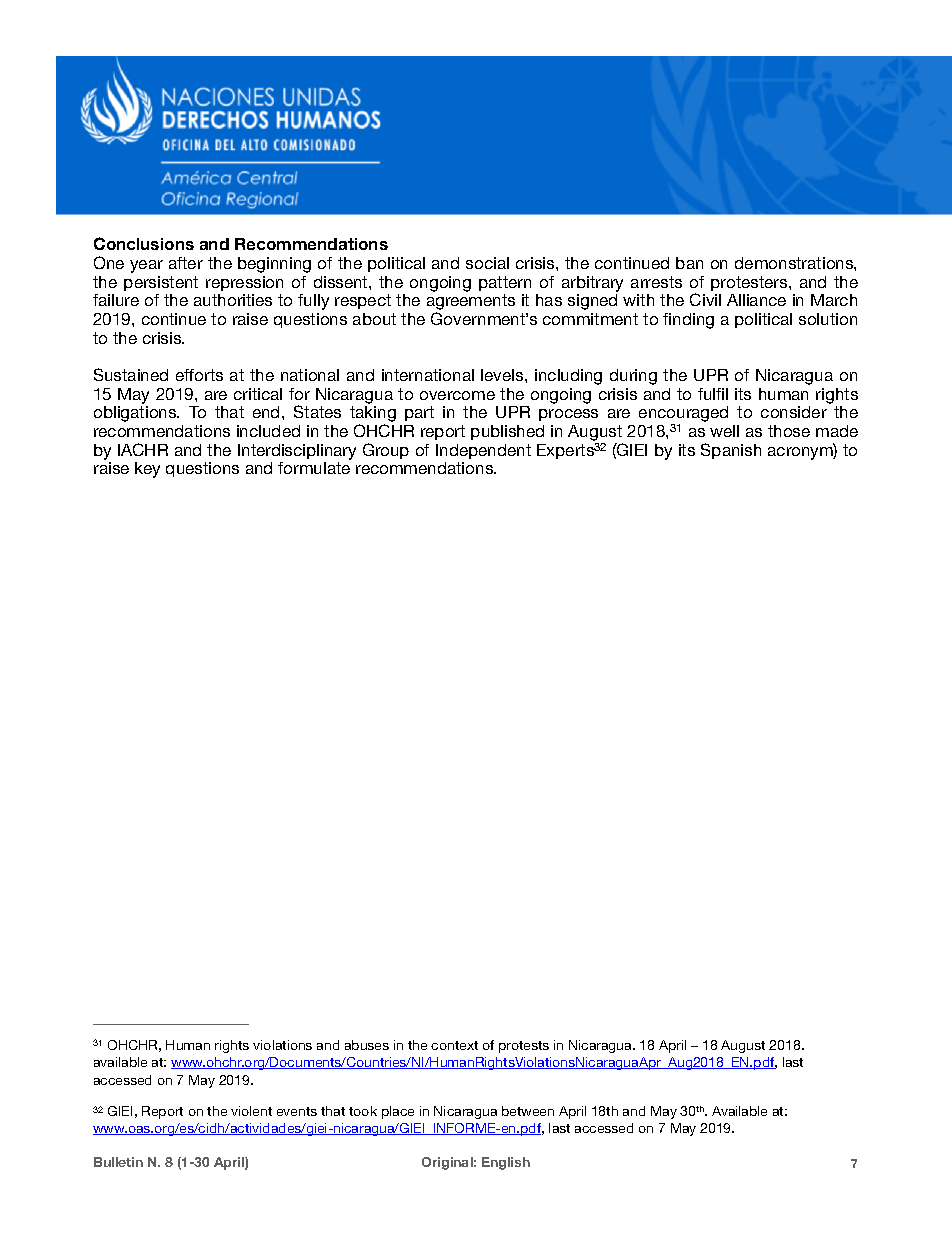 The image size is (952, 1233). Describe the element at coordinates (528, 1111) in the document. I see `between` at that location.
